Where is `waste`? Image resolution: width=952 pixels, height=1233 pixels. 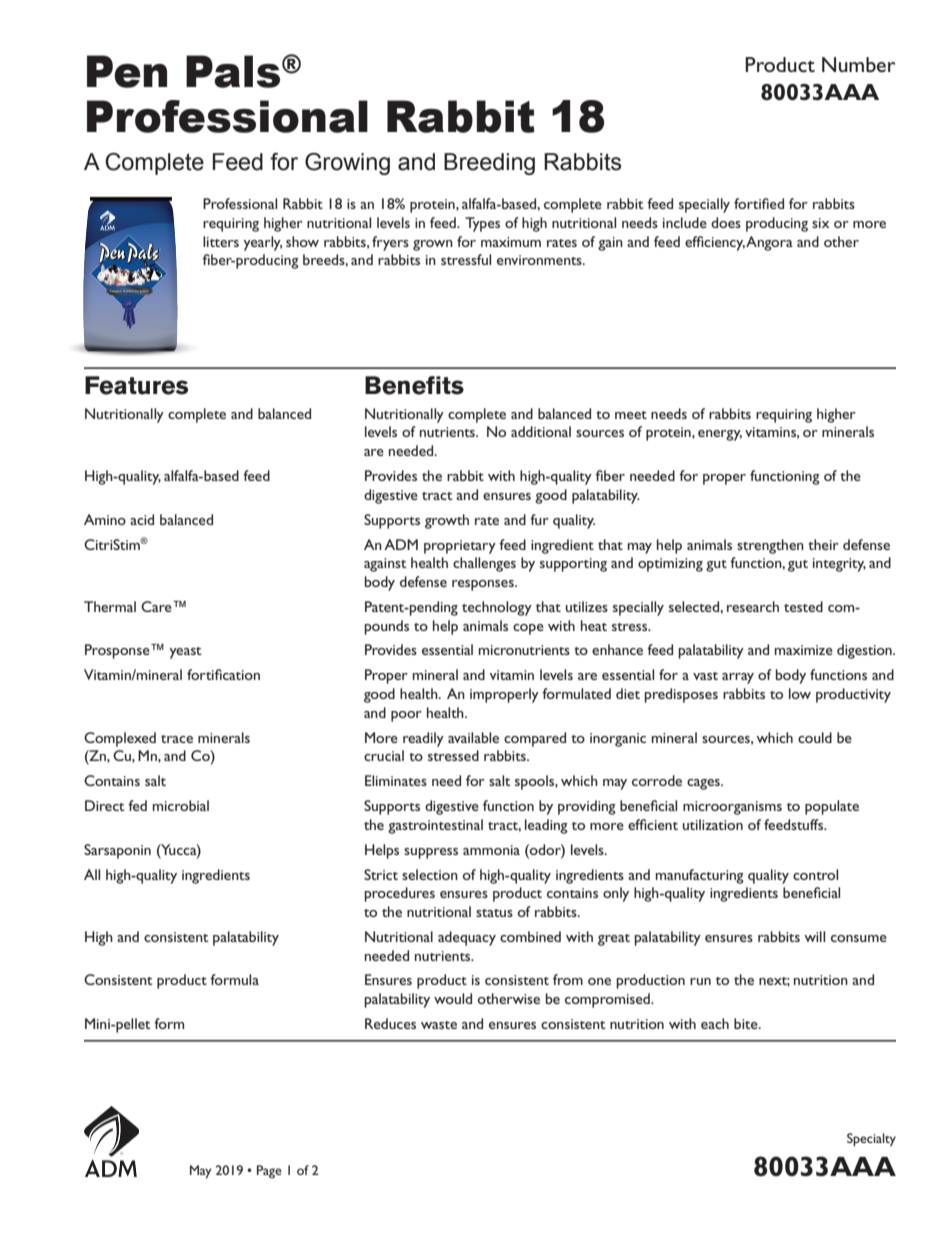 waste is located at coordinates (439, 1025).
